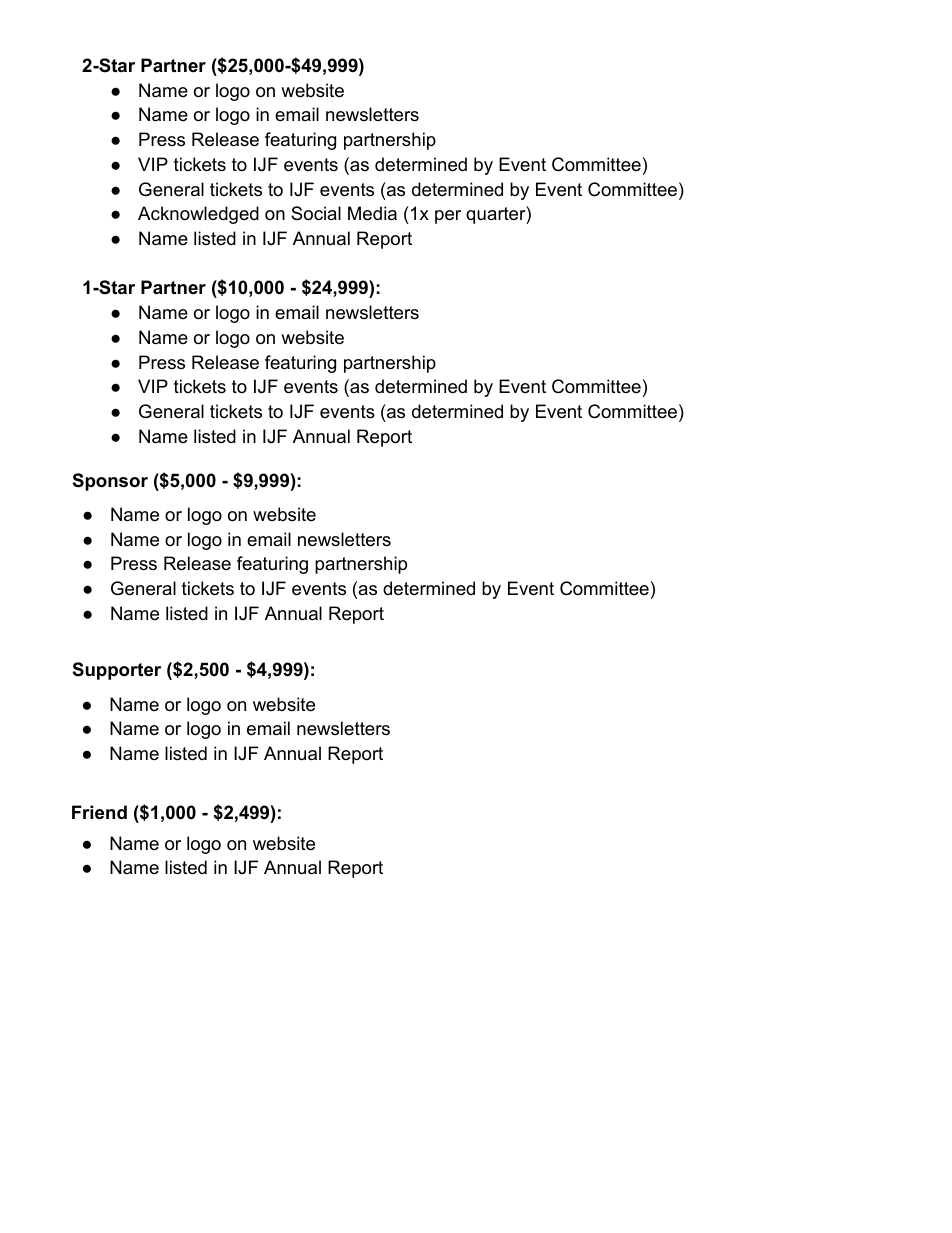  I want to click on Acknowledged, so click(198, 215).
